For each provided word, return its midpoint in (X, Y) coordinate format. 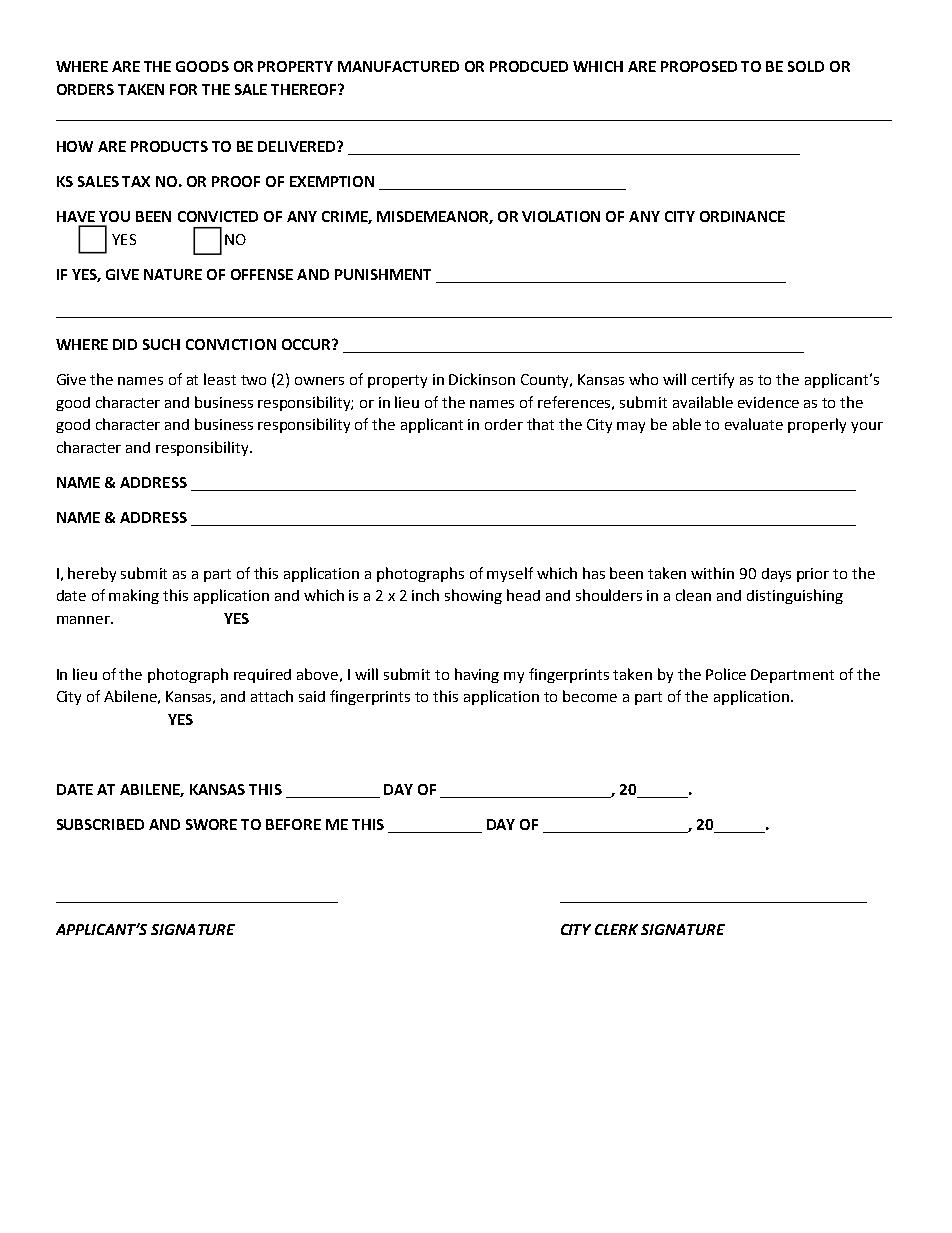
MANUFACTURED (398, 66)
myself (510, 574)
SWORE (211, 824)
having (477, 675)
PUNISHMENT (383, 274)
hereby (92, 574)
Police (726, 674)
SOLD (806, 66)
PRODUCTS (169, 146)
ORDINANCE (742, 216)
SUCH (161, 344)
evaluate (754, 424)
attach (272, 696)
